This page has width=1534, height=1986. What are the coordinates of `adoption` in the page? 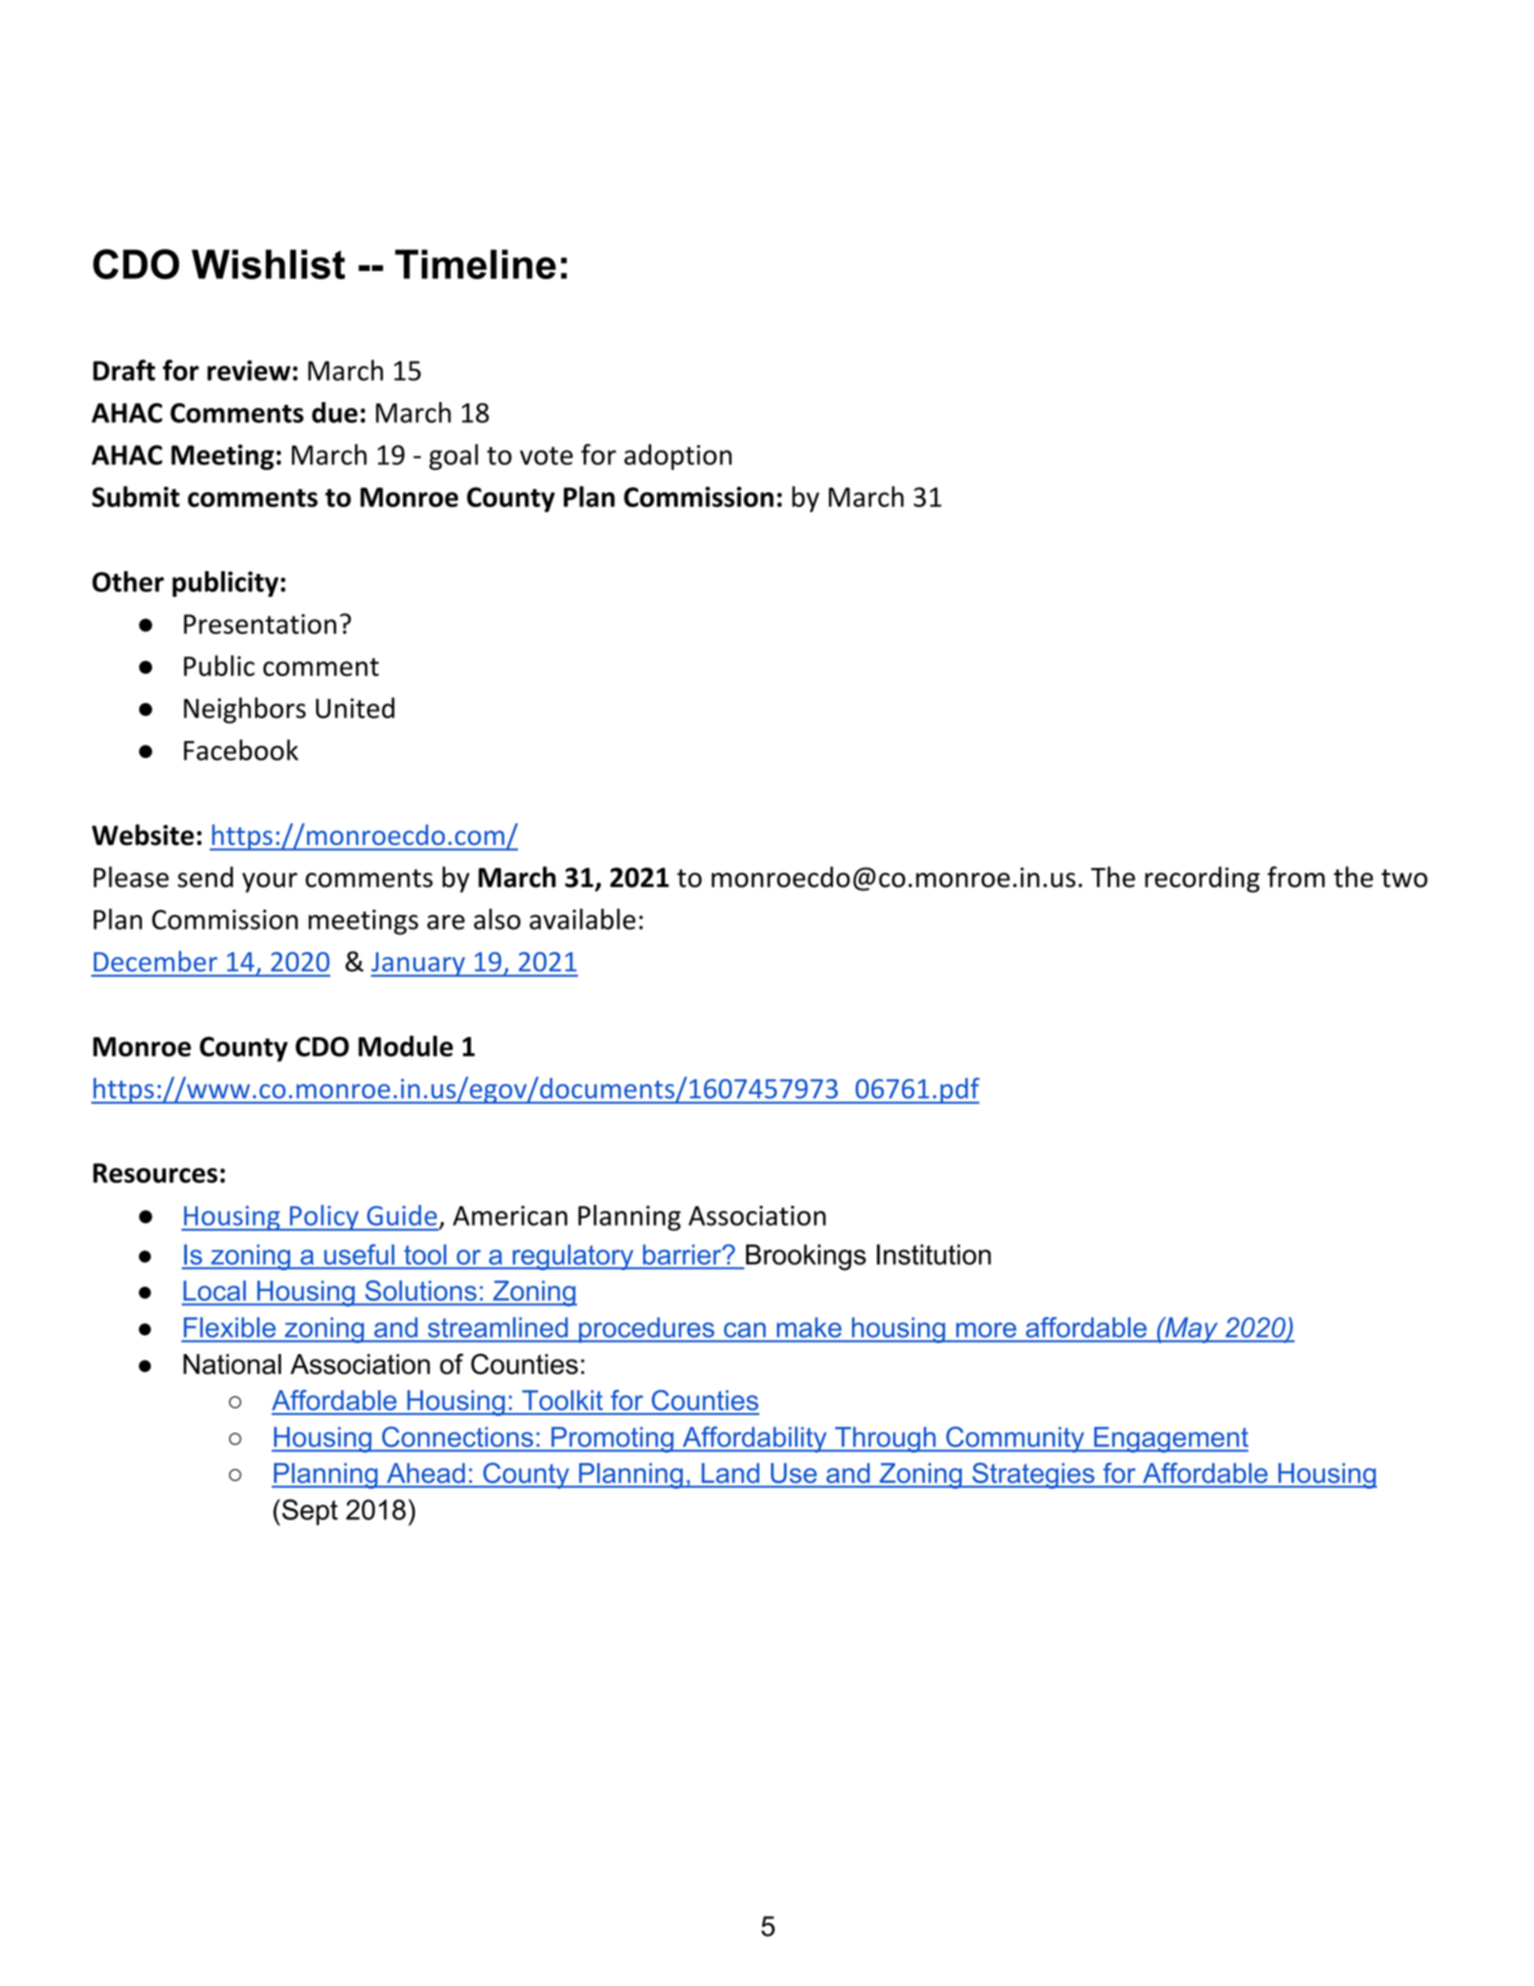 It's located at (678, 457).
